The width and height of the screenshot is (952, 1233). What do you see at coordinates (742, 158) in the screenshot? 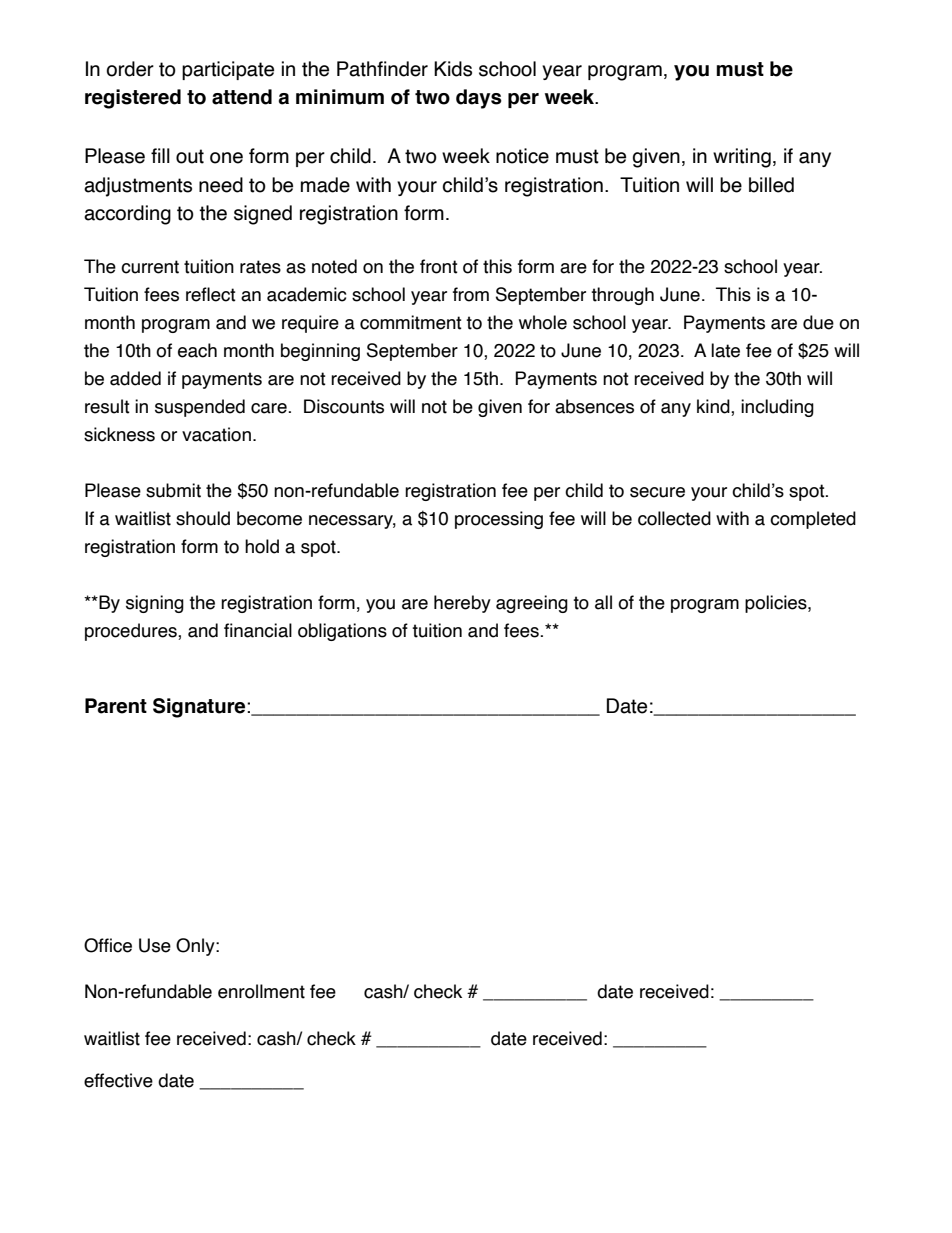
I see `writing` at bounding box center [742, 158].
